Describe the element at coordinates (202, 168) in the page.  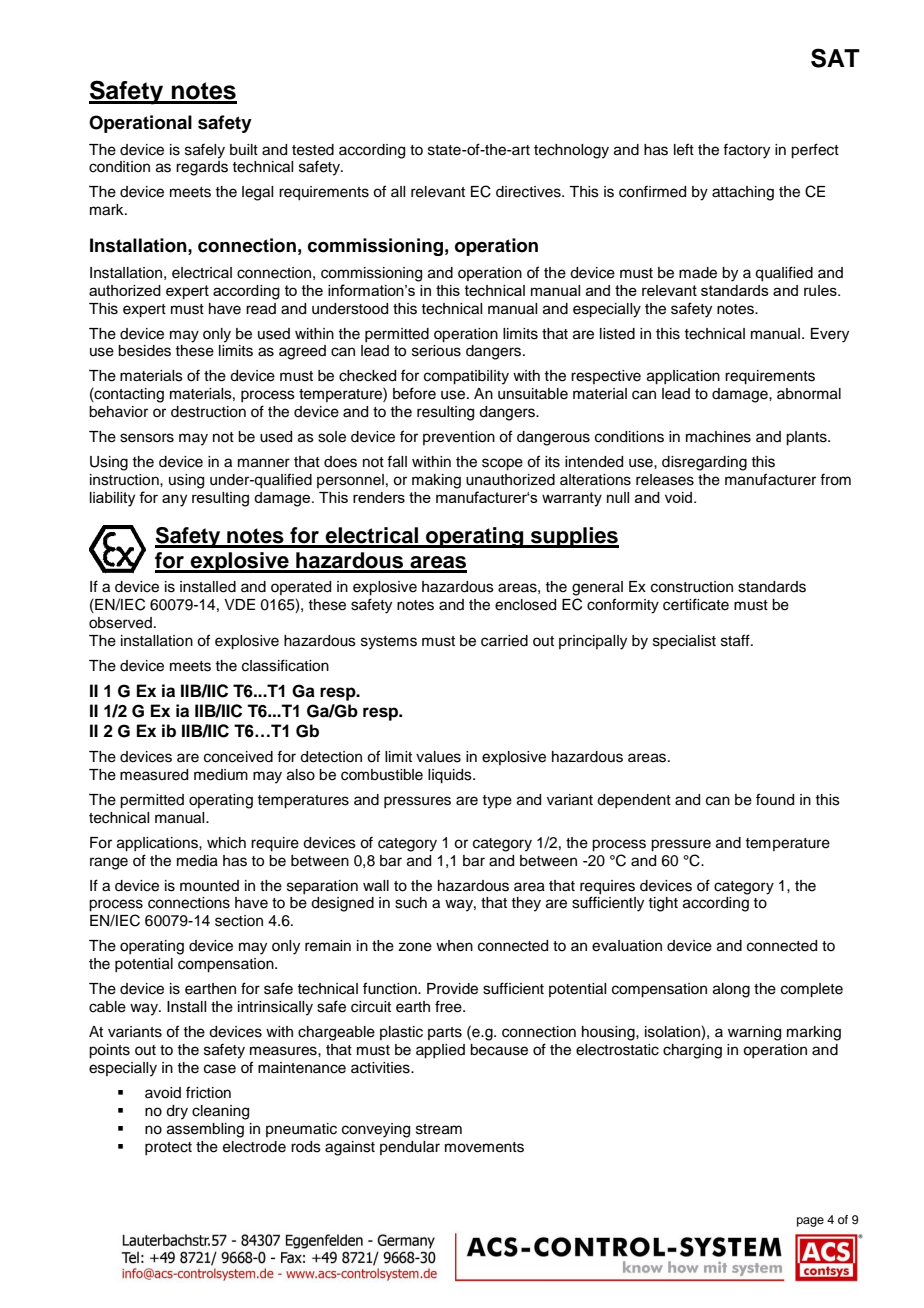
I see `regards` at that location.
